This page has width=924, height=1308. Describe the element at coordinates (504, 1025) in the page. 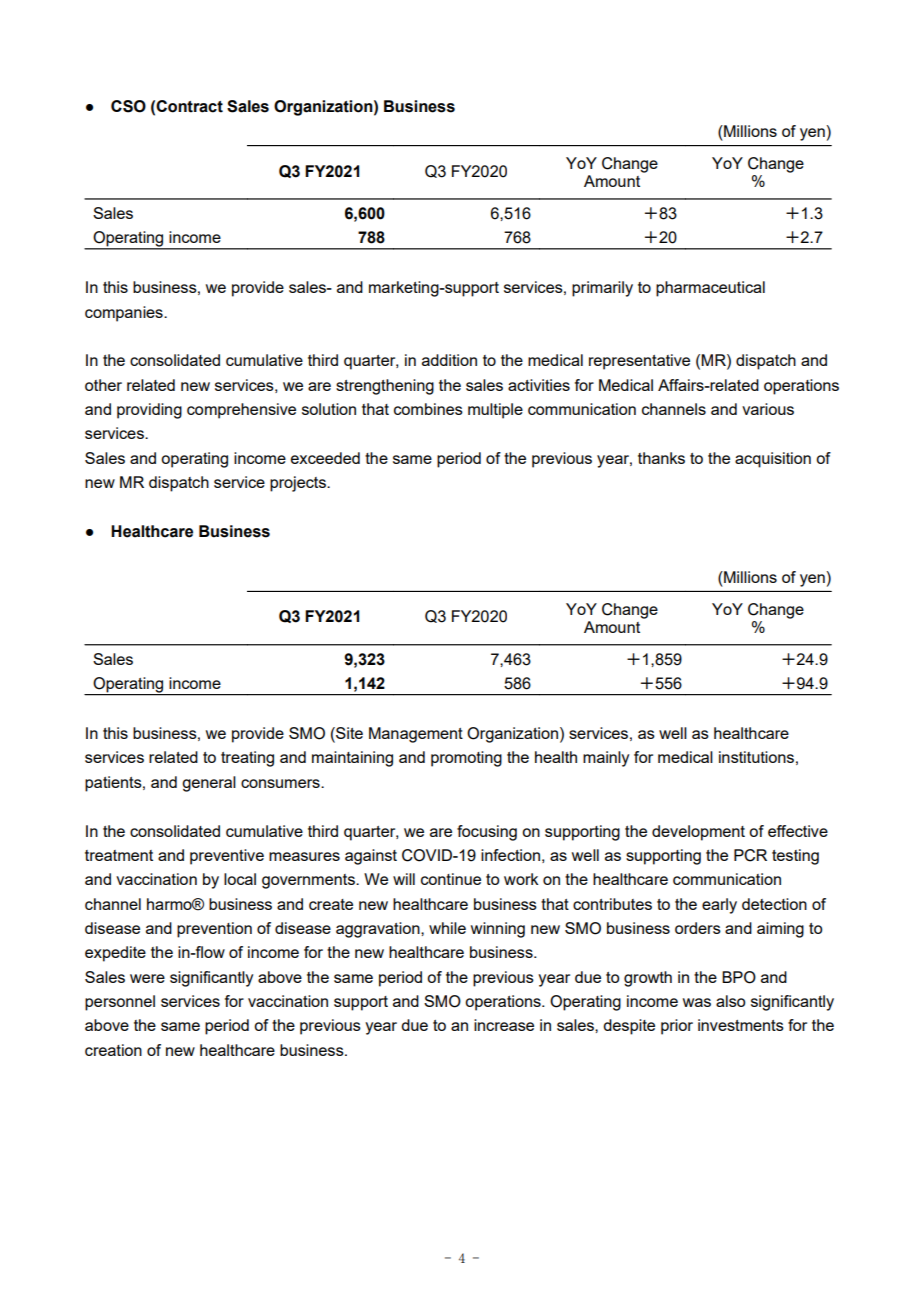

I see `increase` at that location.
